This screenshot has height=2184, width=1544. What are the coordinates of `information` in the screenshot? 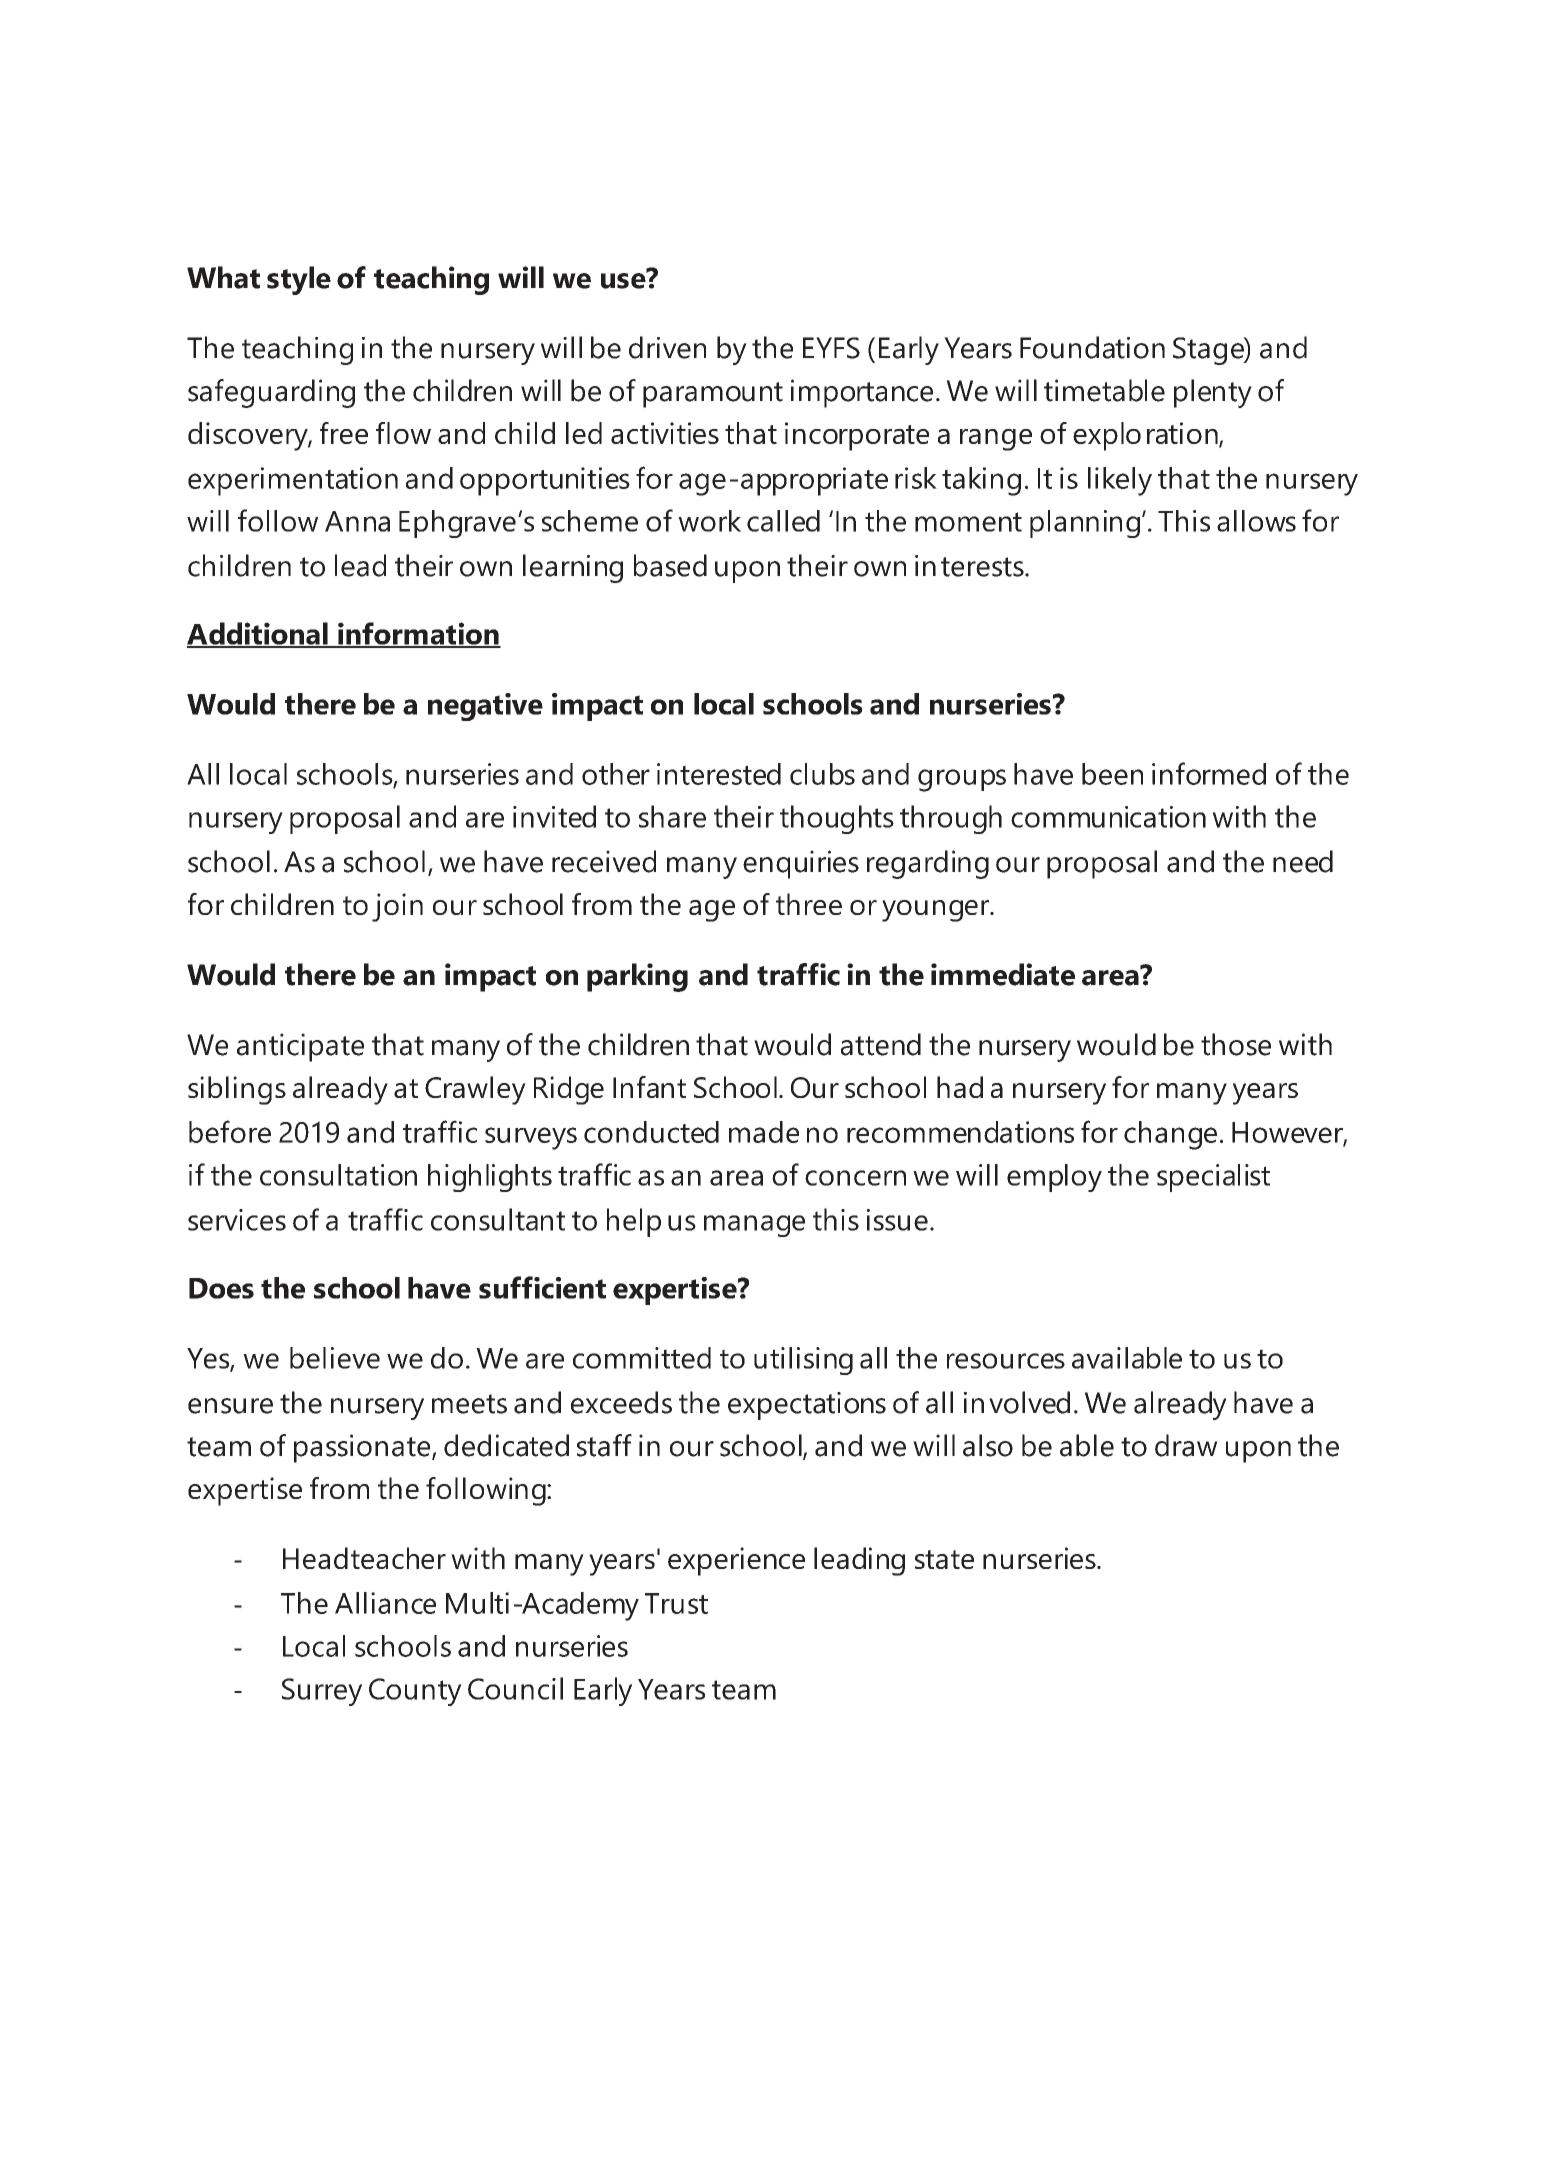 It's located at (418, 634).
